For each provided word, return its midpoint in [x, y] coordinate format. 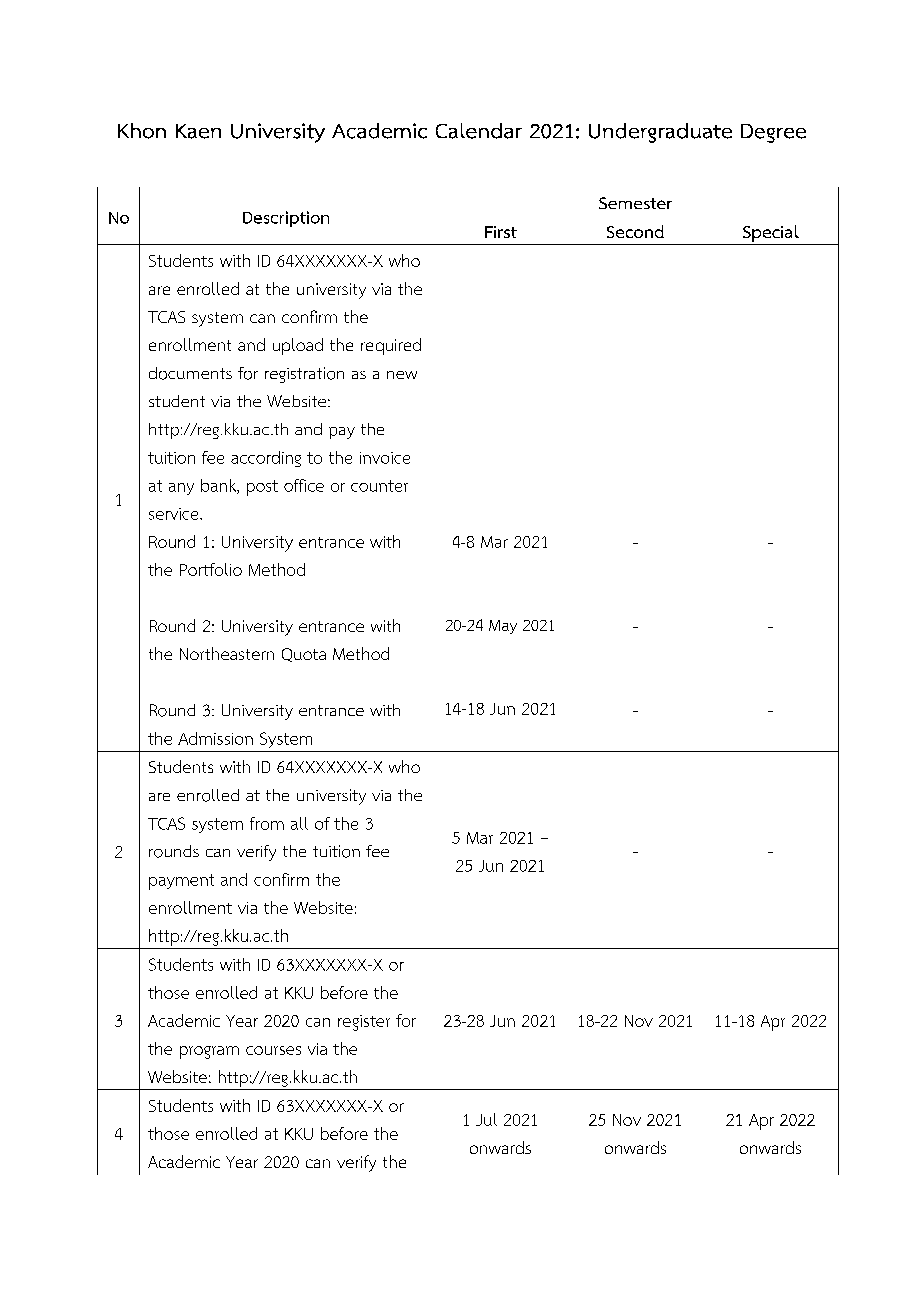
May [503, 627]
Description [286, 219]
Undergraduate [660, 133]
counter [379, 486]
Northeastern [227, 653]
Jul [486, 1119]
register [364, 1023]
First [501, 232]
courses [273, 1050]
